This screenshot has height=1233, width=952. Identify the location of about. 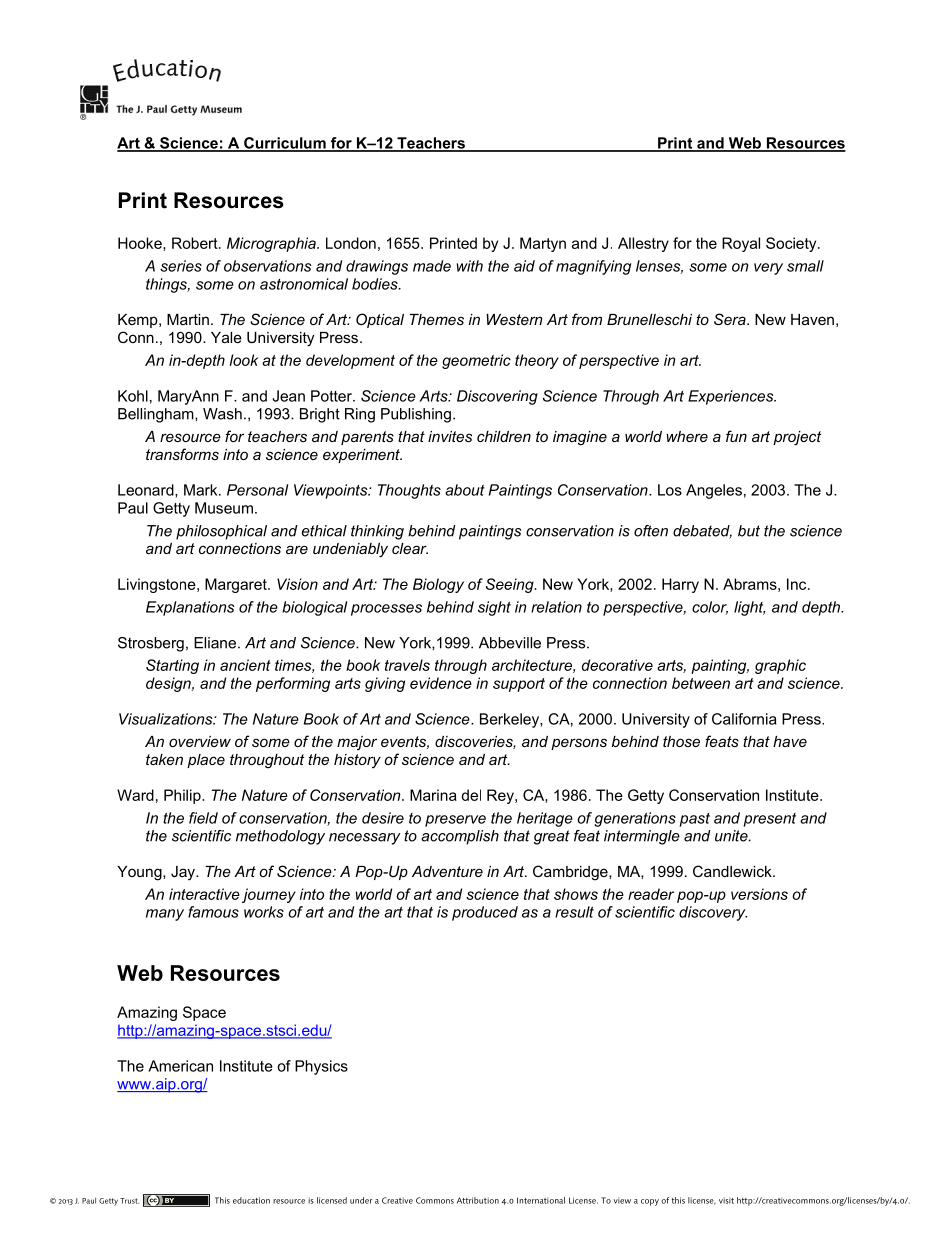
(465, 490).
